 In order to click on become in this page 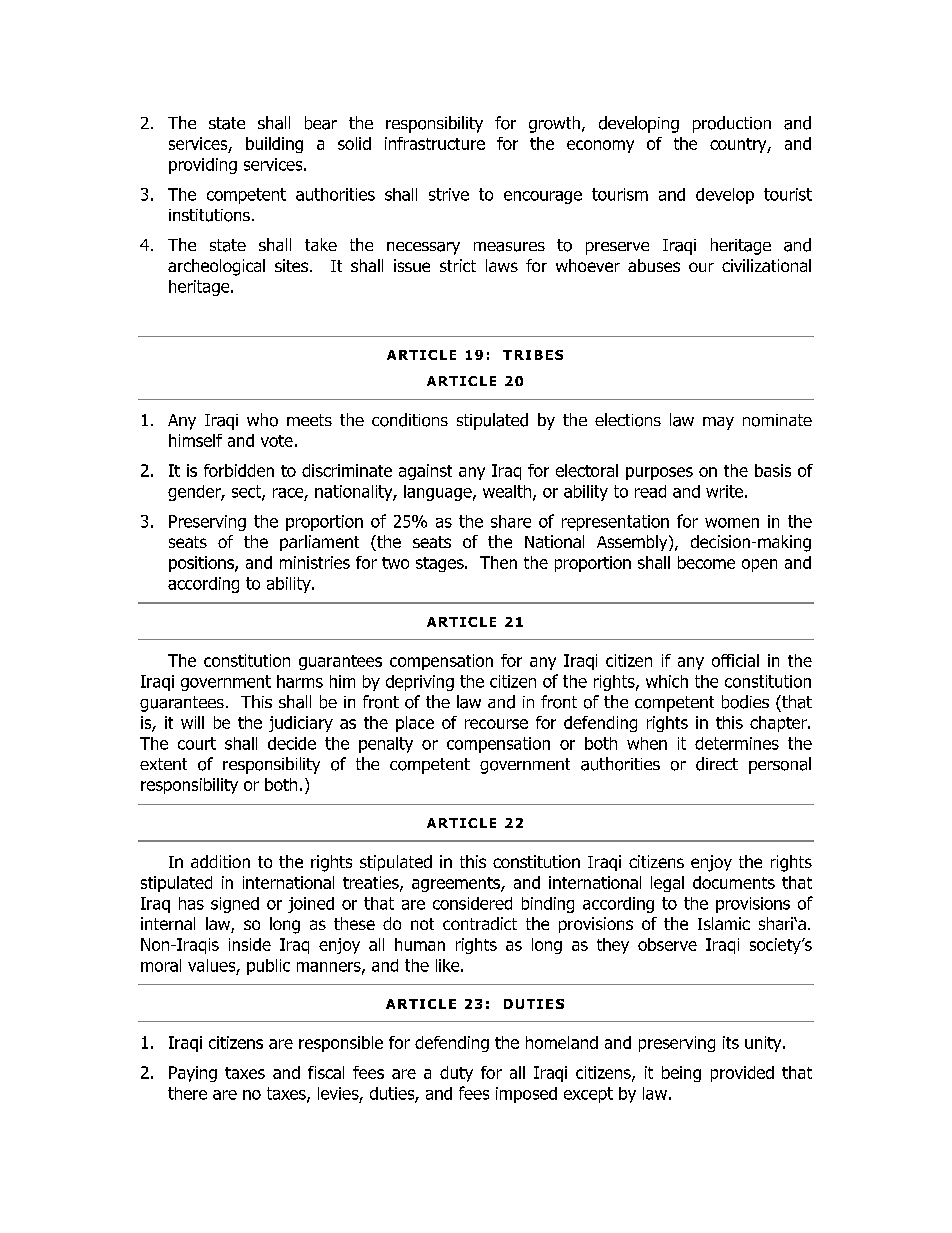, I will do `click(706, 562)`.
